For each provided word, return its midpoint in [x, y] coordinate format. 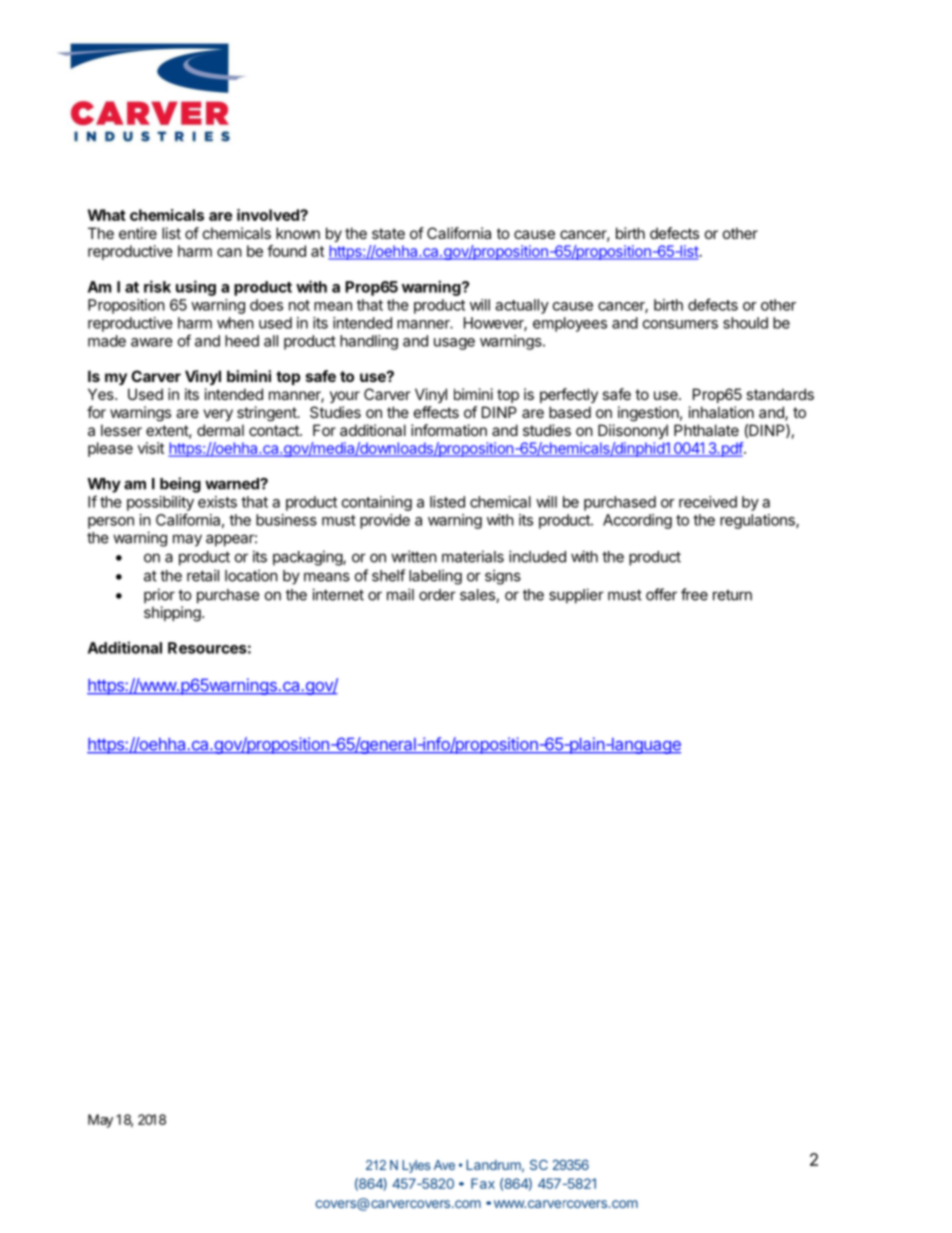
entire [138, 233]
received [708, 502]
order [437, 595]
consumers [680, 324]
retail [203, 575]
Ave [444, 1165]
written [414, 556]
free [694, 594]
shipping [172, 614]
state [388, 233]
